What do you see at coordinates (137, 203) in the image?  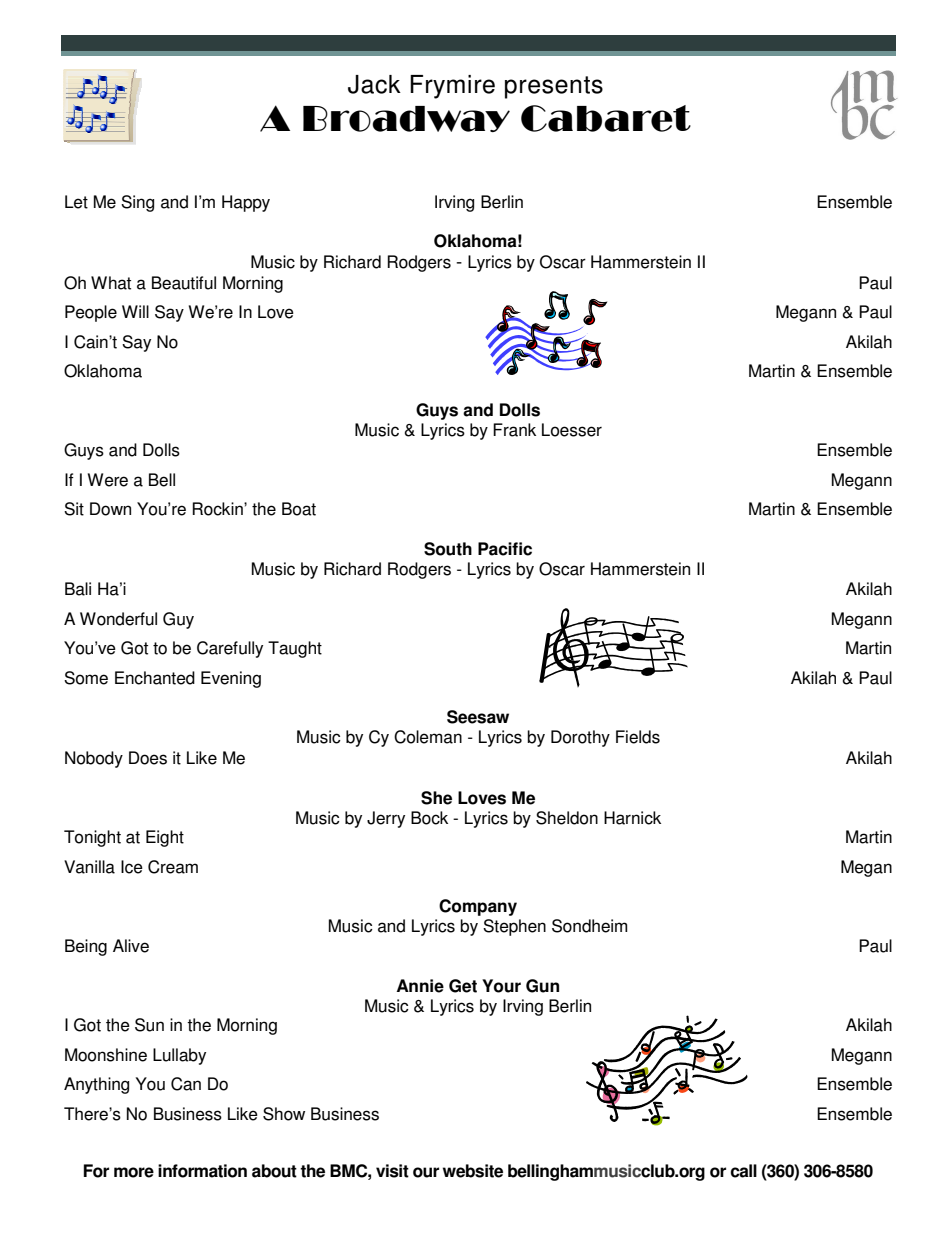 I see `Sing` at bounding box center [137, 203].
